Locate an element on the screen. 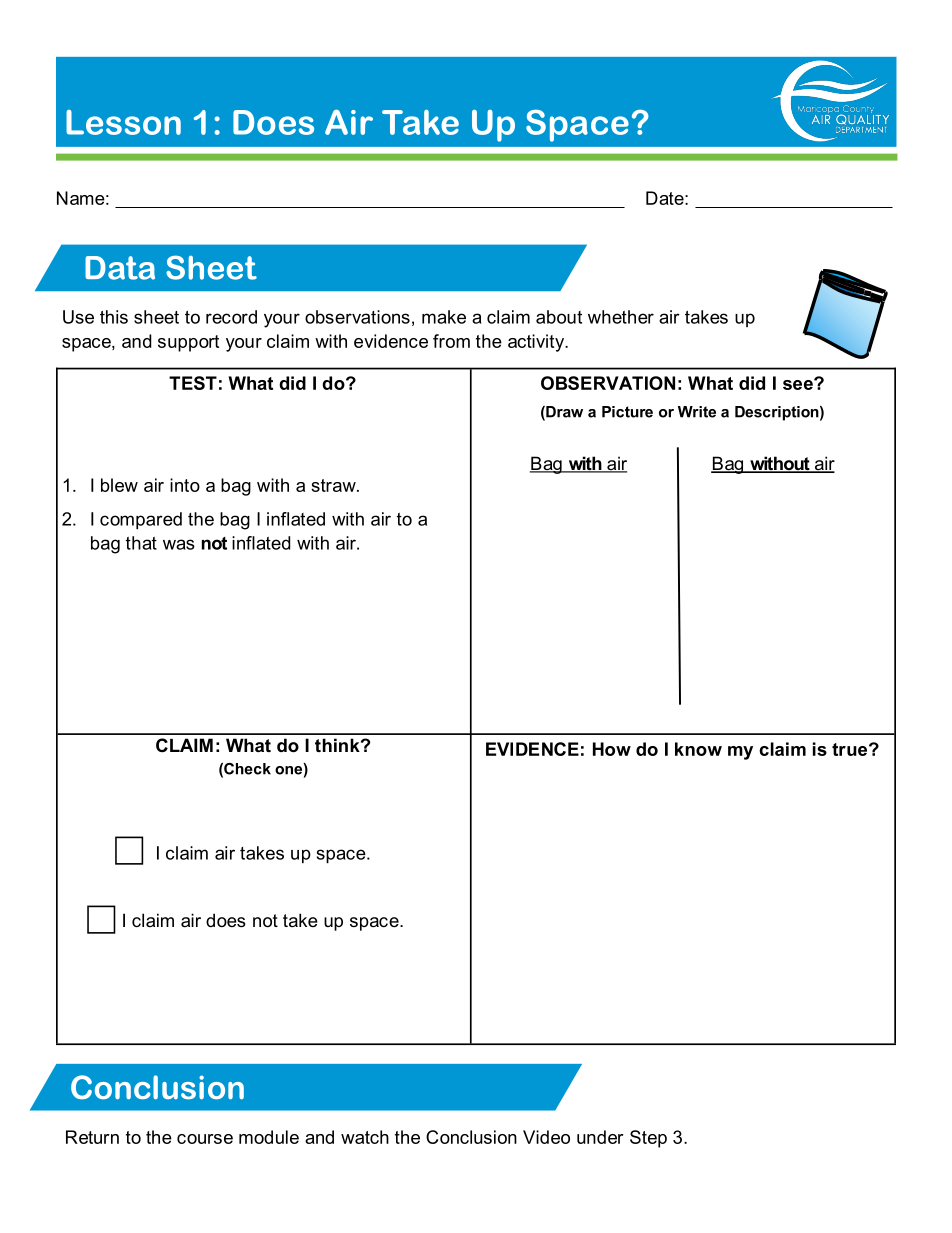 Image resolution: width=952 pixels, height=1233 pixels. Video is located at coordinates (546, 1137).
